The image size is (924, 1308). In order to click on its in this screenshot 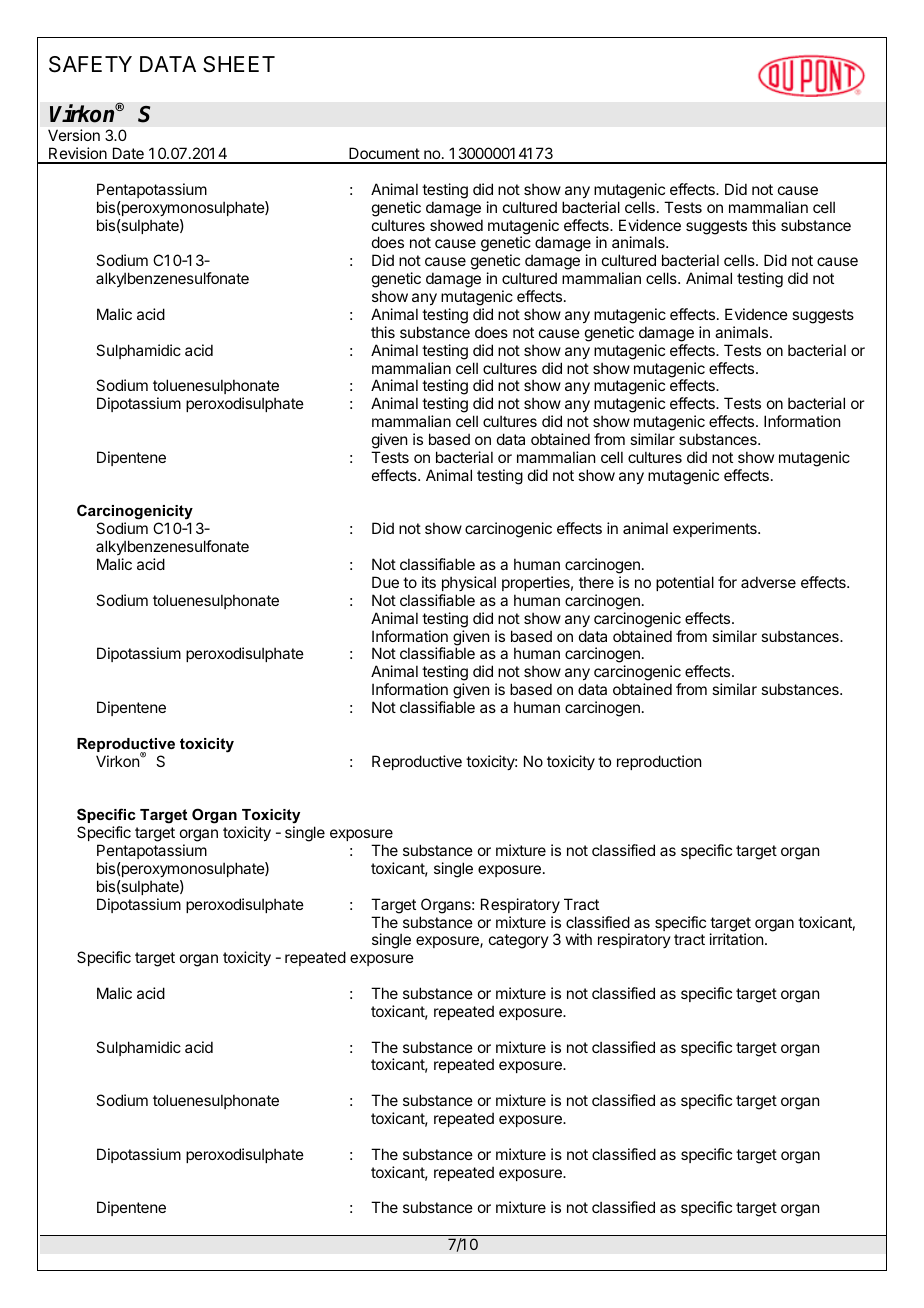, I will do `click(429, 582)`.
